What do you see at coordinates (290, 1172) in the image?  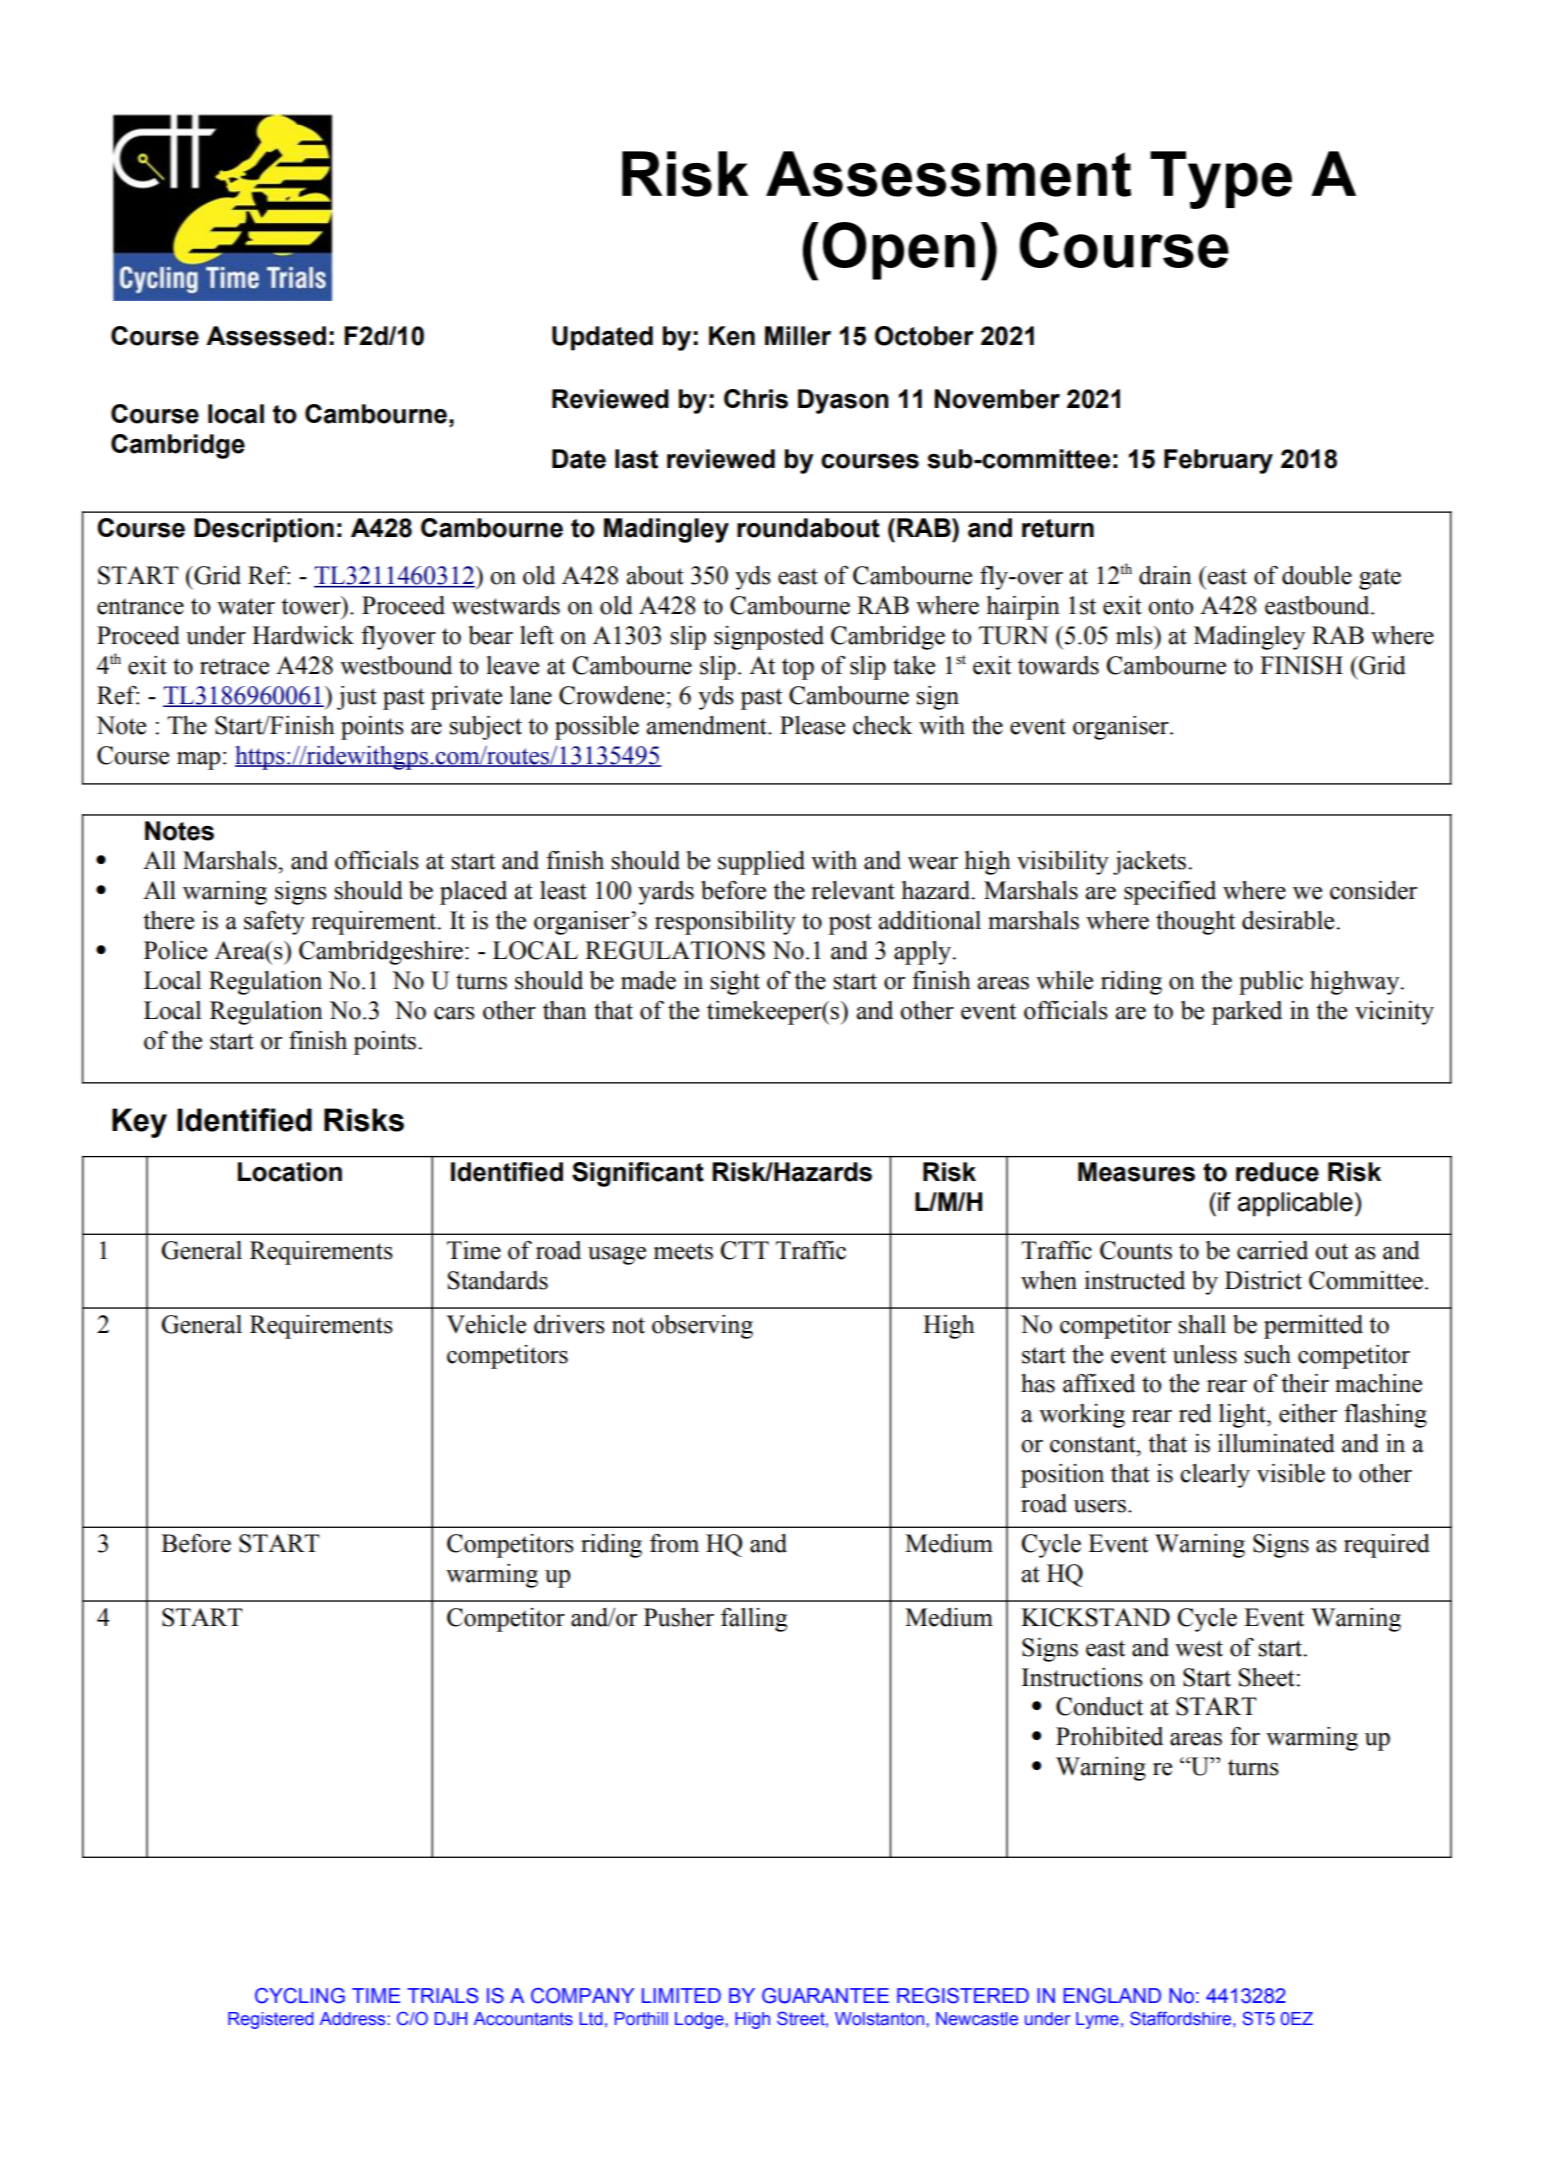 I see `Location` at bounding box center [290, 1172].
